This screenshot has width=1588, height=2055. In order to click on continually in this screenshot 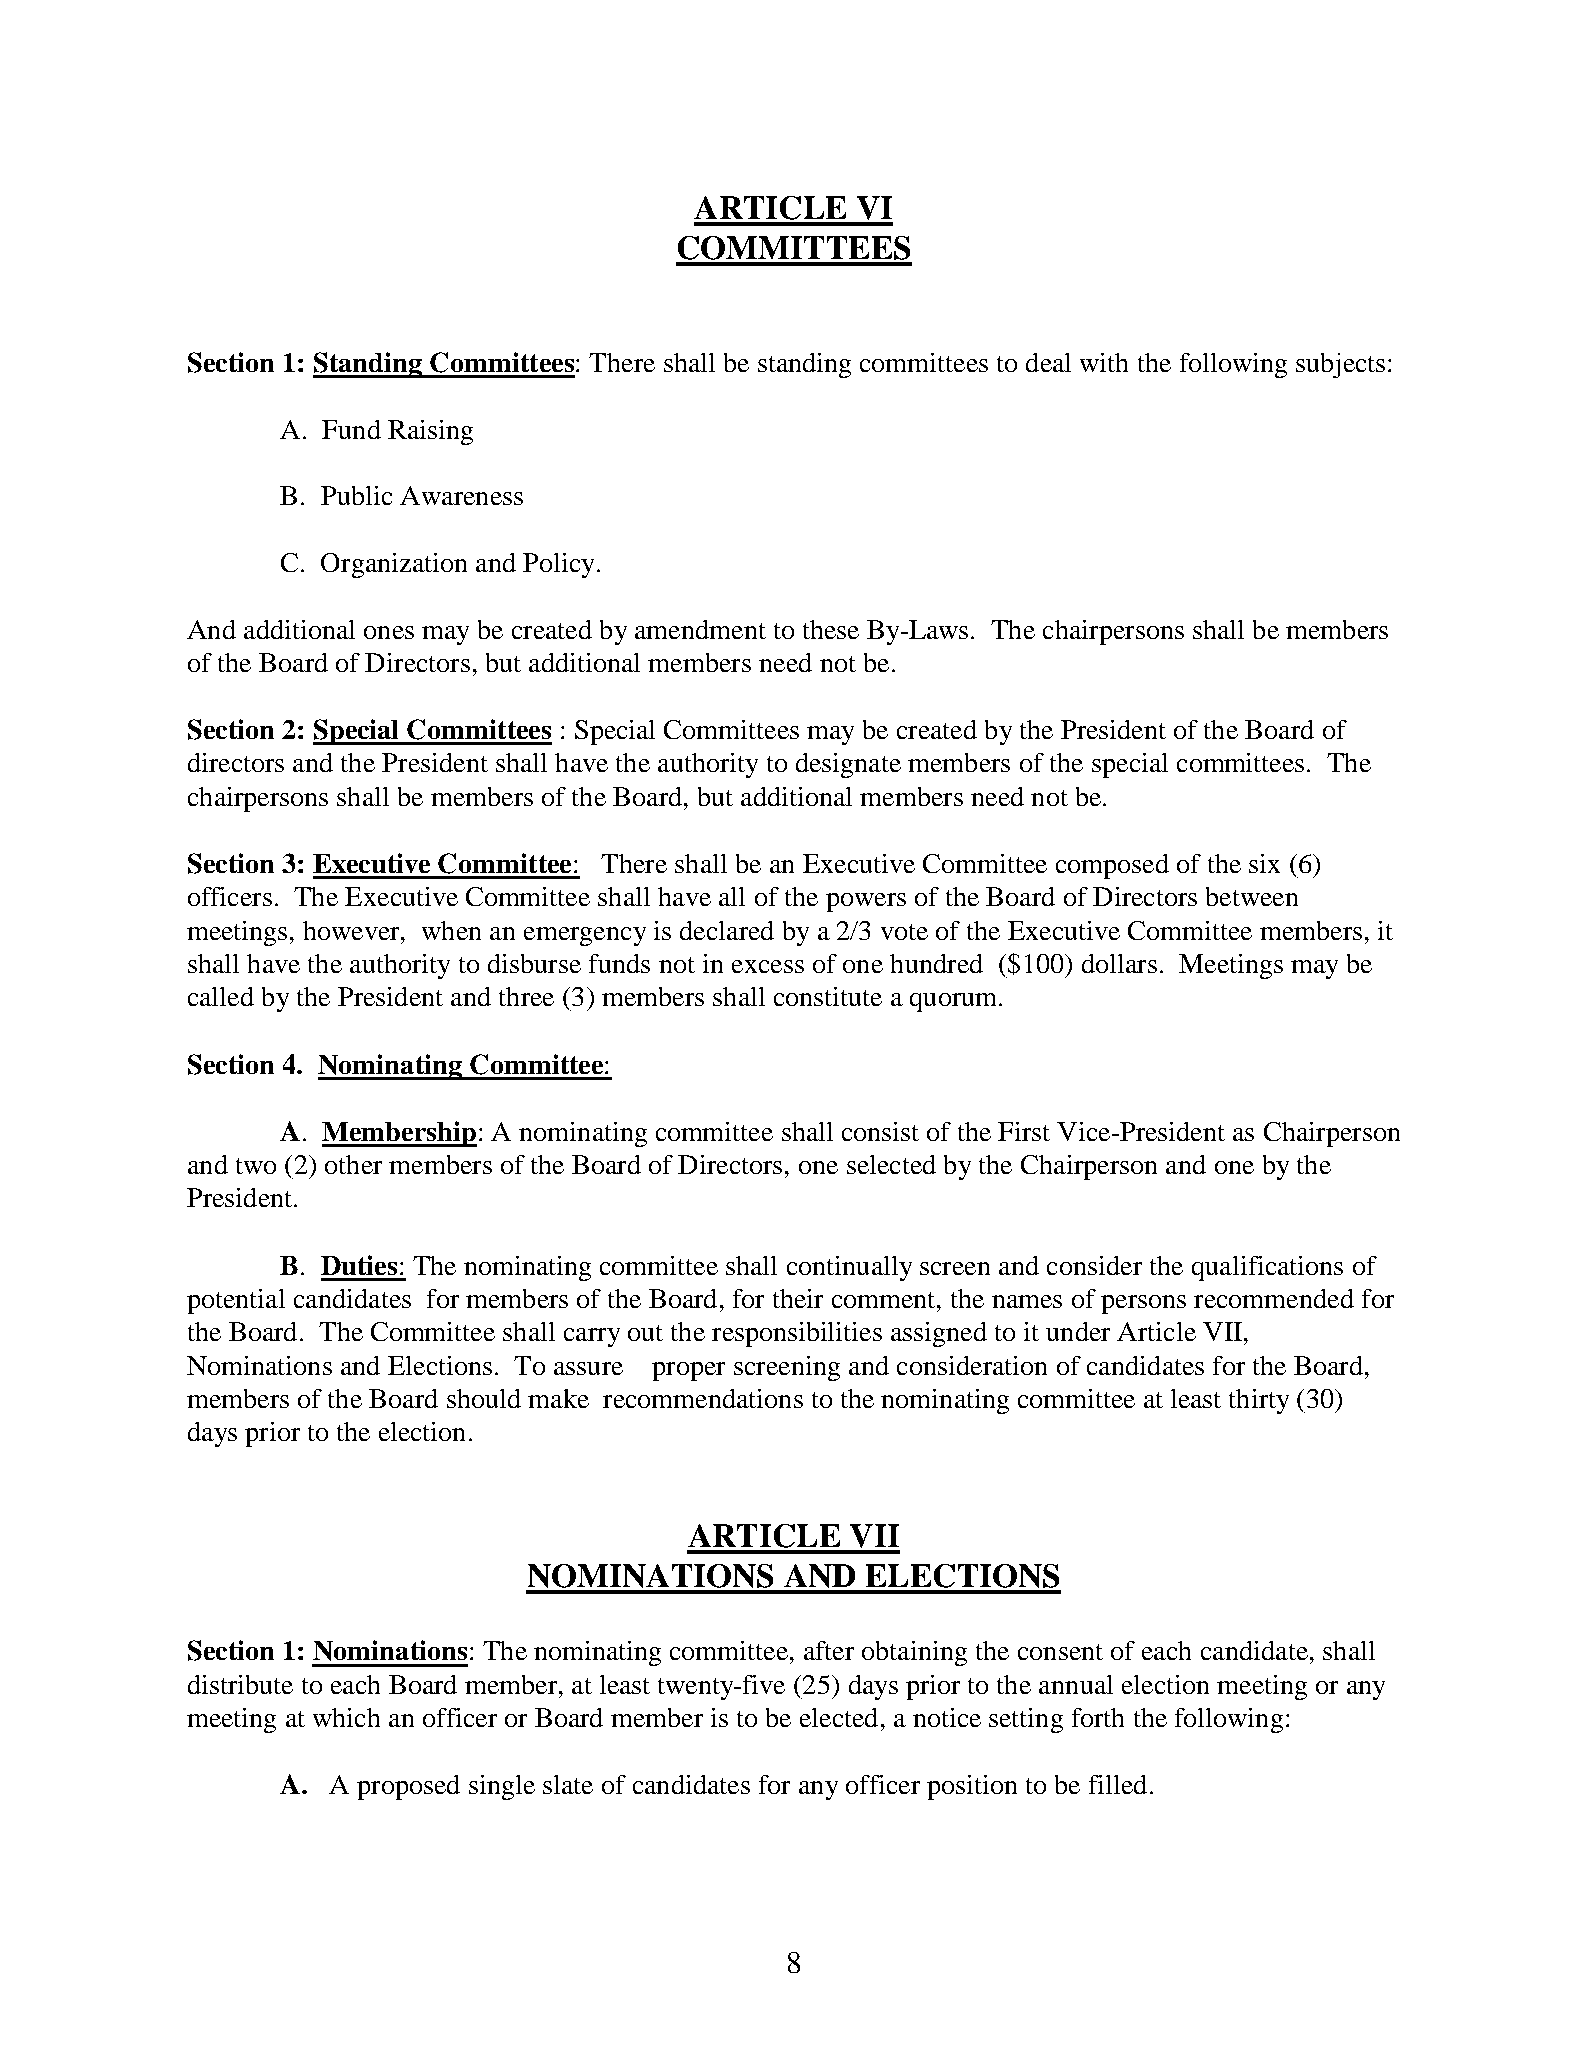, I will do `click(849, 1268)`.
